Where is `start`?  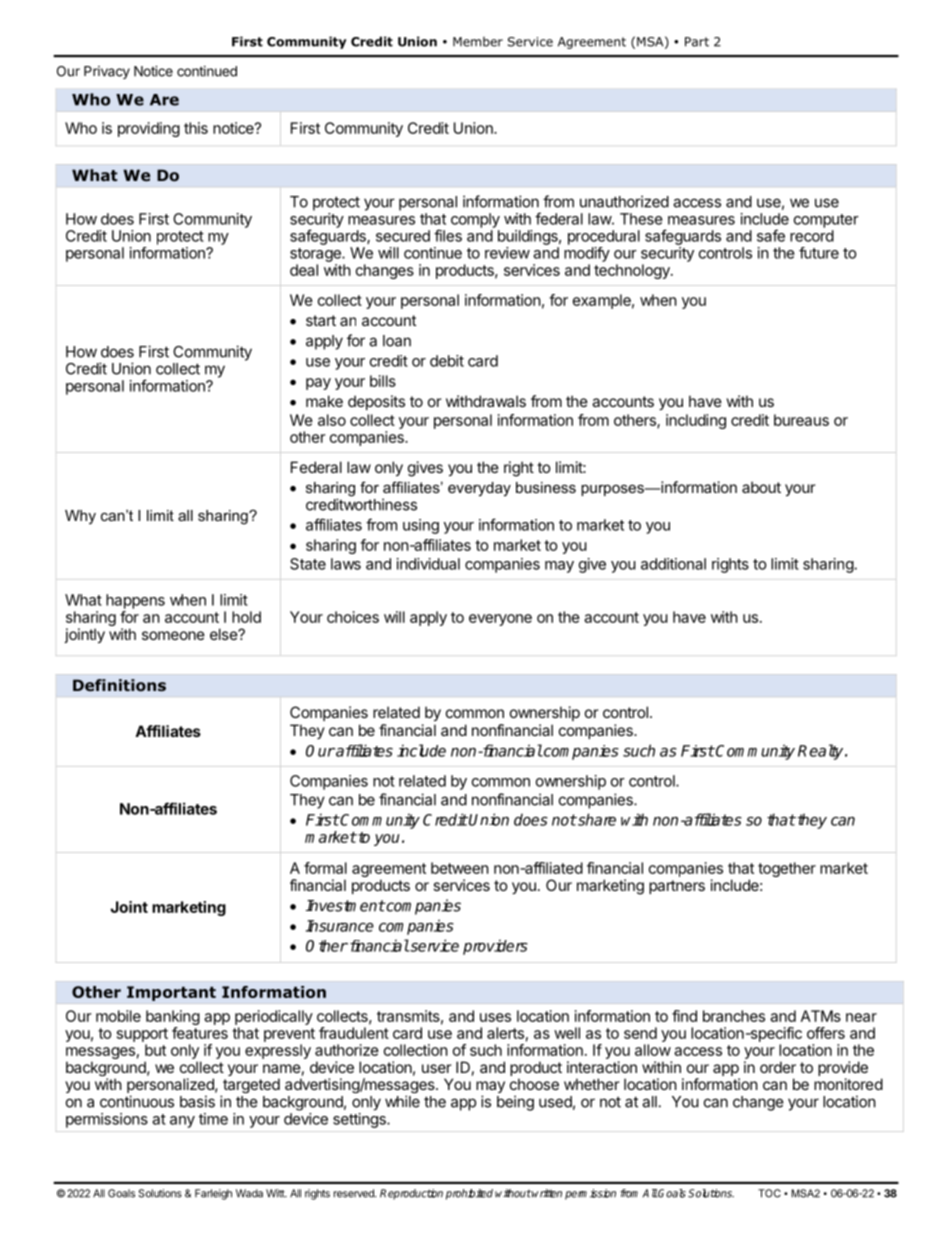
start is located at coordinates (321, 320).
